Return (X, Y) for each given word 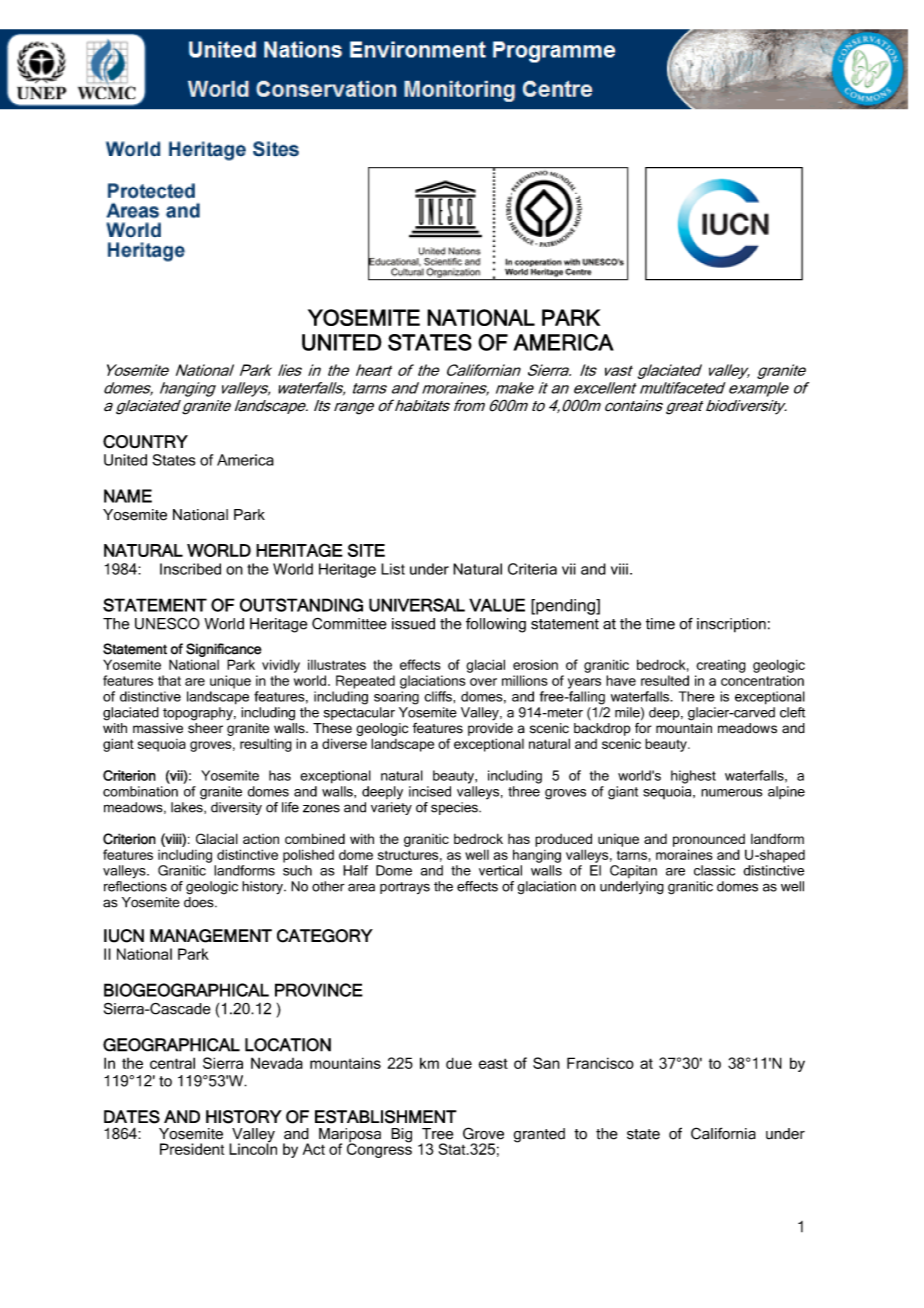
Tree (437, 1134)
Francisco (600, 1063)
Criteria (532, 569)
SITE (366, 550)
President (192, 1149)
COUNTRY (145, 442)
